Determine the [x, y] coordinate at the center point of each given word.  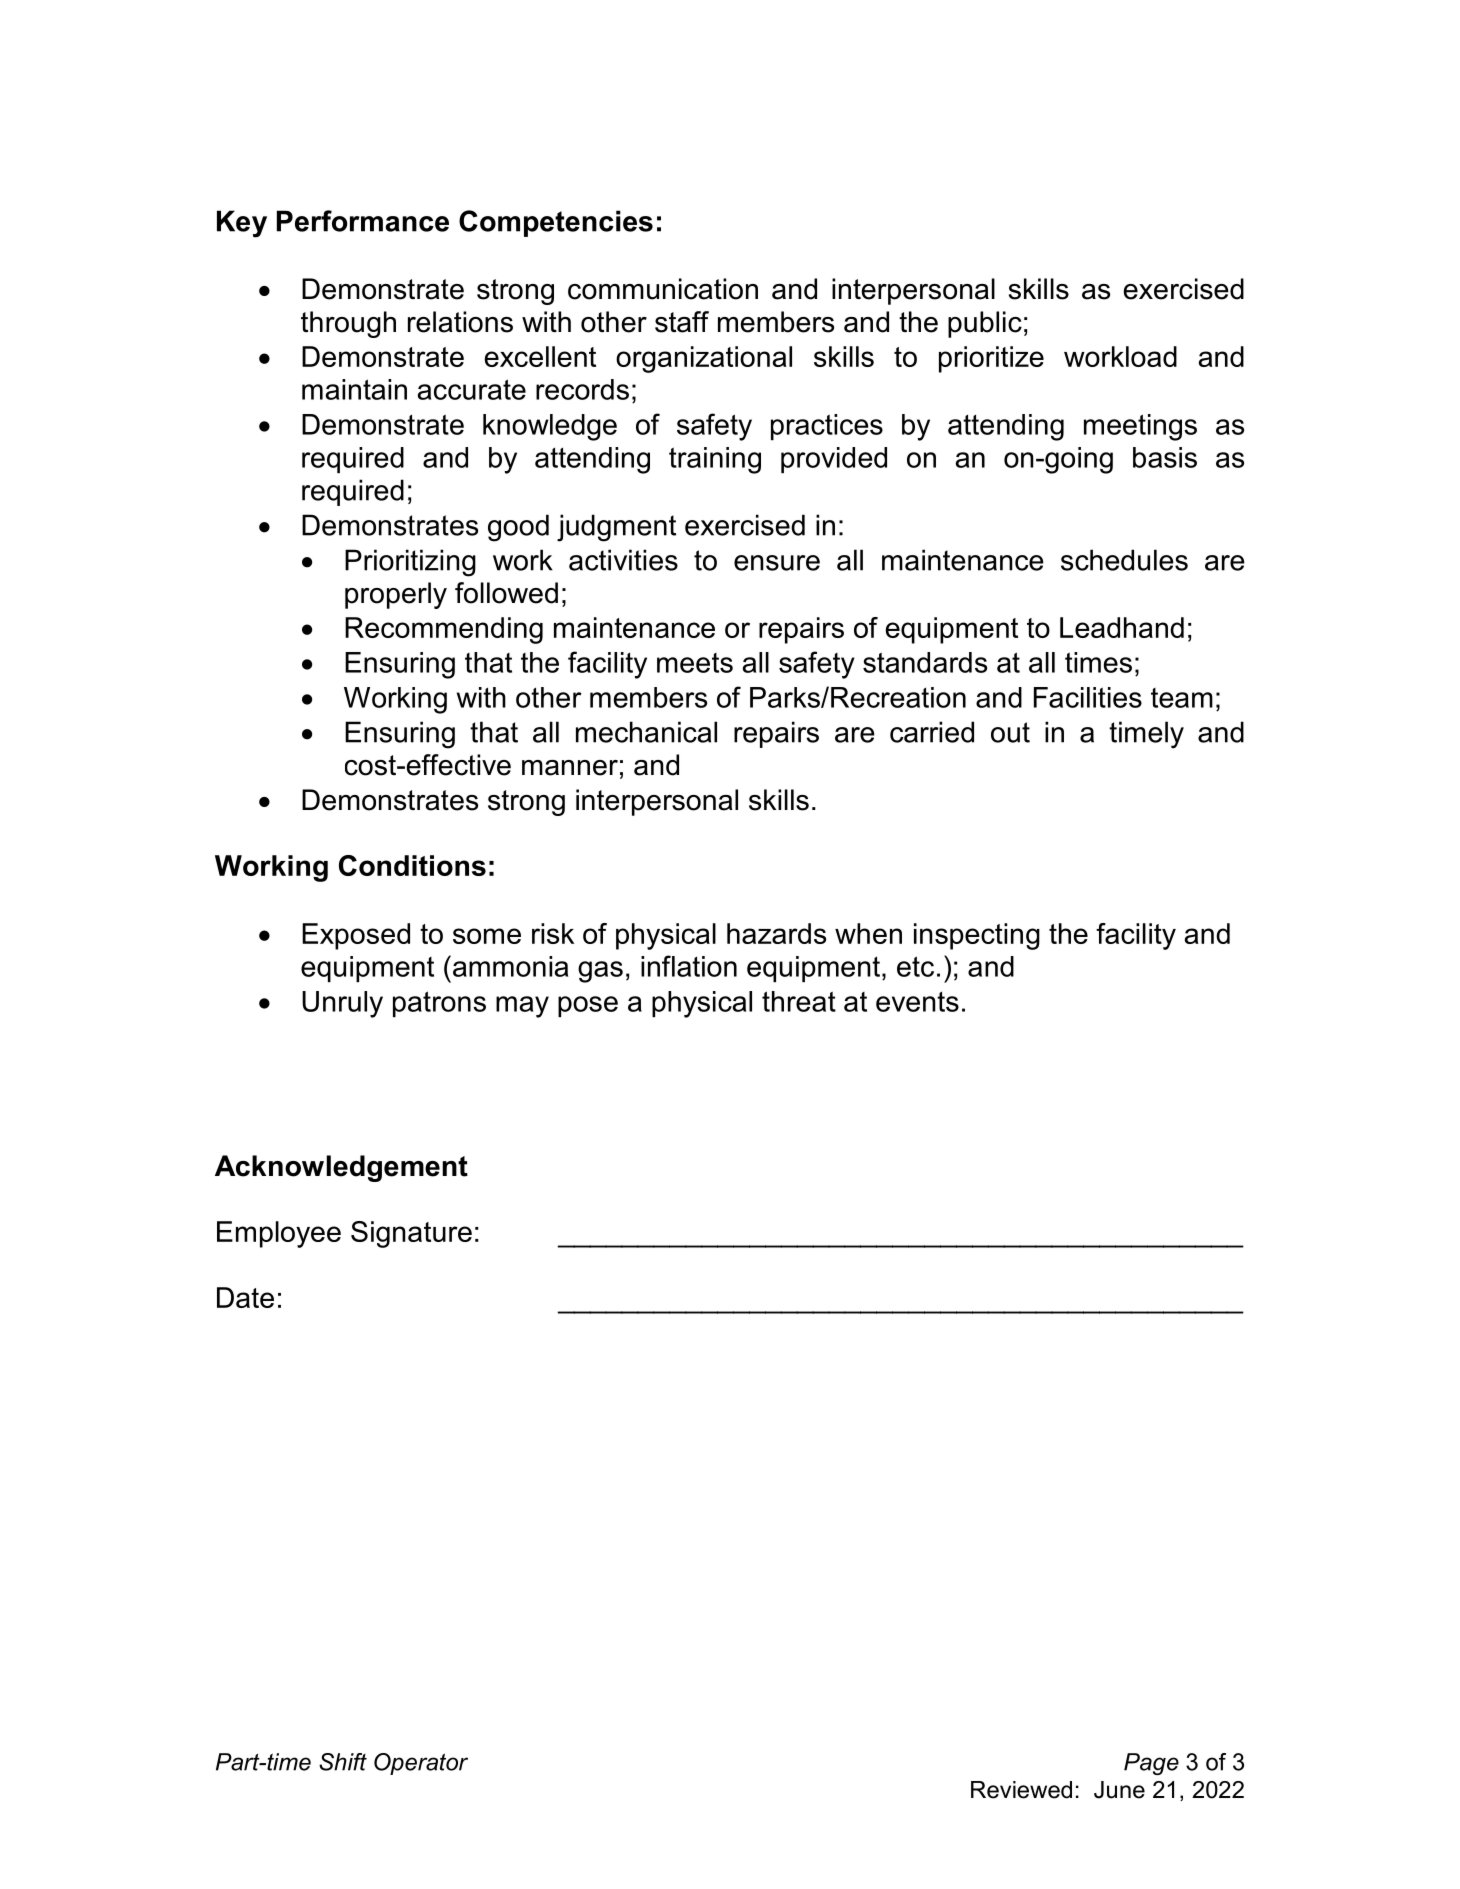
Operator [421, 1764]
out [1010, 732]
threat [799, 1001]
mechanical [646, 732]
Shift [343, 1762]
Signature [411, 1234]
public [985, 324]
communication [663, 289]
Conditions [412, 865]
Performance [363, 221]
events [917, 1002]
